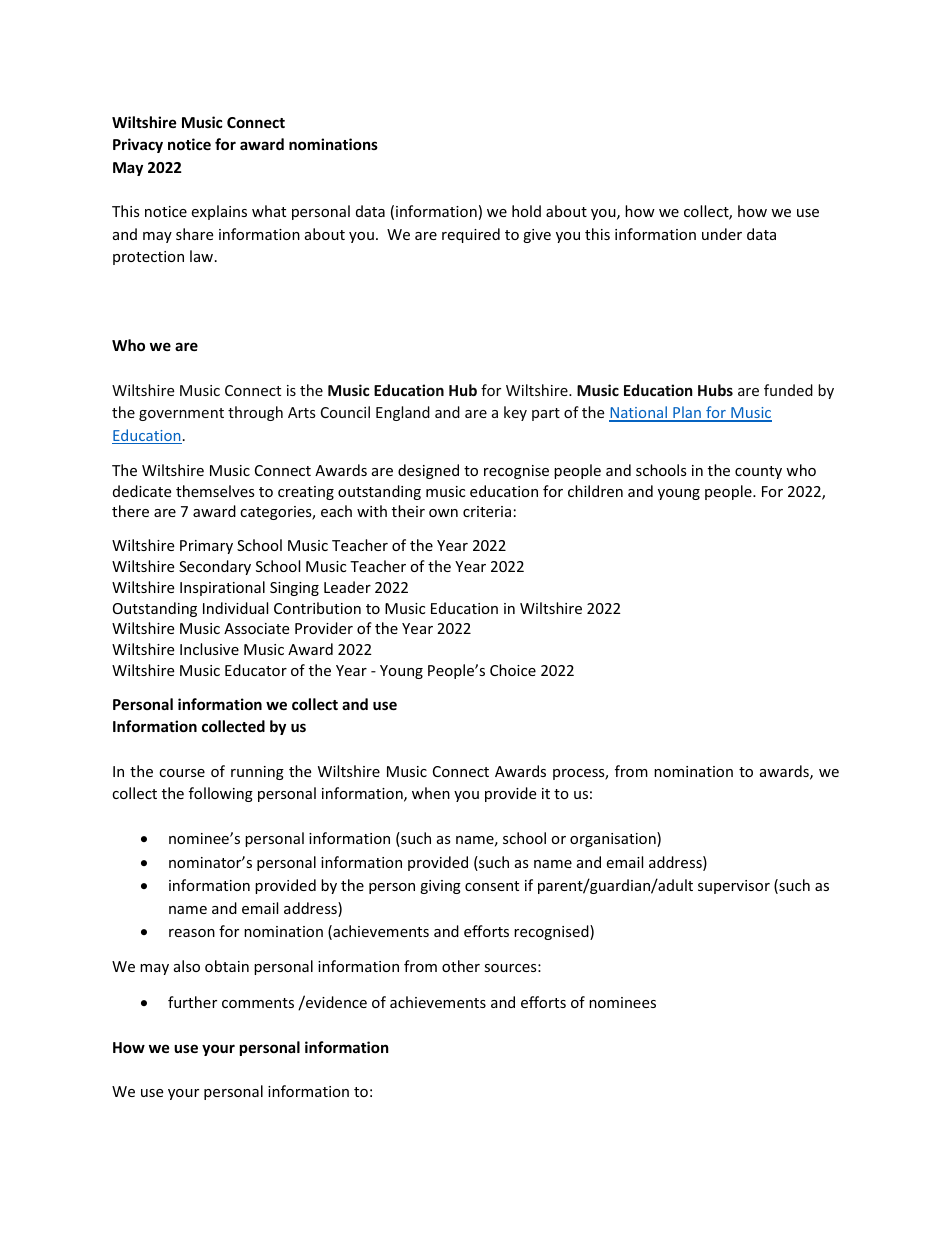 The height and width of the image is (1233, 952). What do you see at coordinates (221, 794) in the image?
I see `following` at bounding box center [221, 794].
